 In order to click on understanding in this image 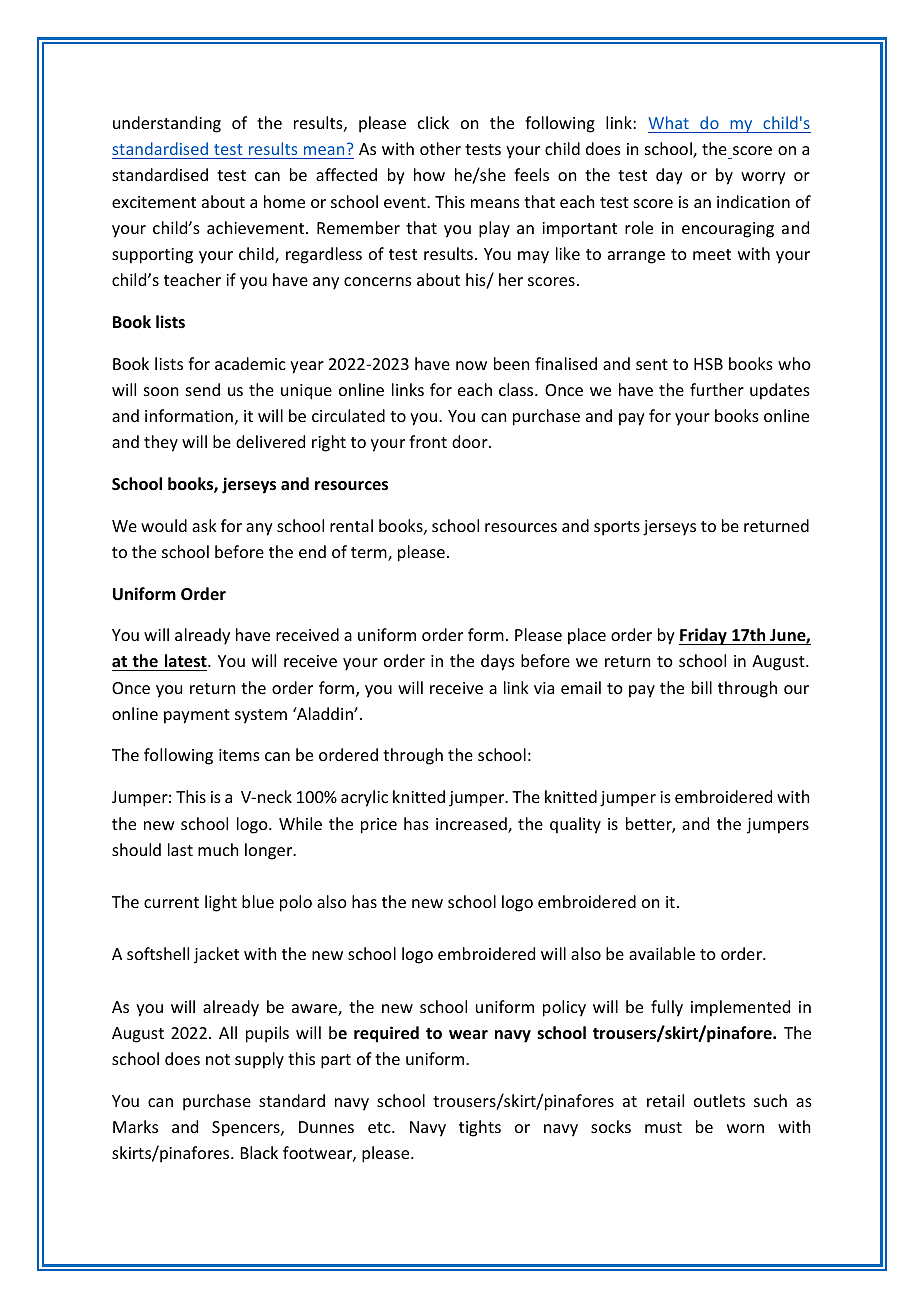, I will do `click(167, 124)`.
